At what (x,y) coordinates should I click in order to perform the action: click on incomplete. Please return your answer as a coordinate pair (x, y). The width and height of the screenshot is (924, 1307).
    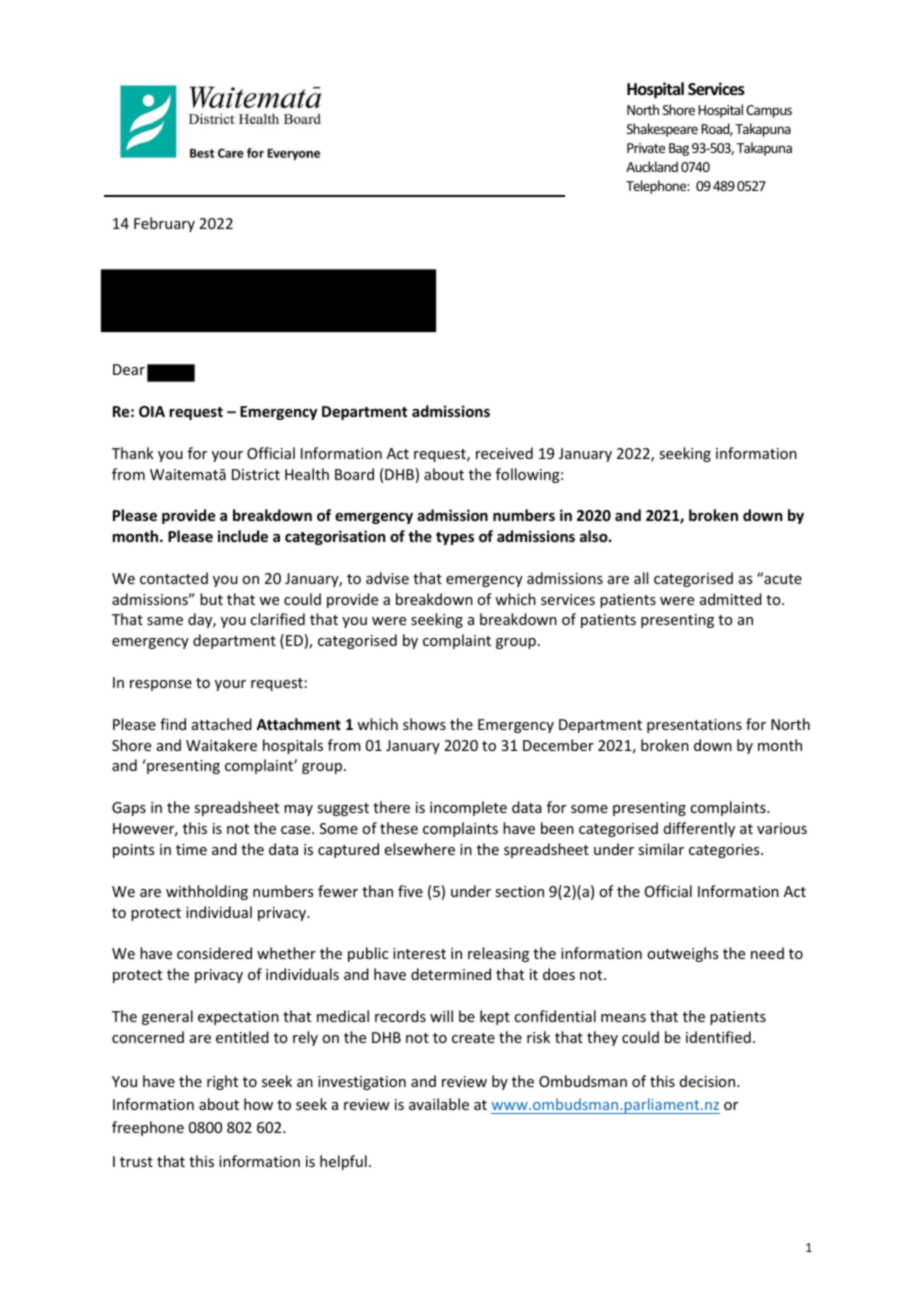
    Looking at the image, I should click on (468, 808).
